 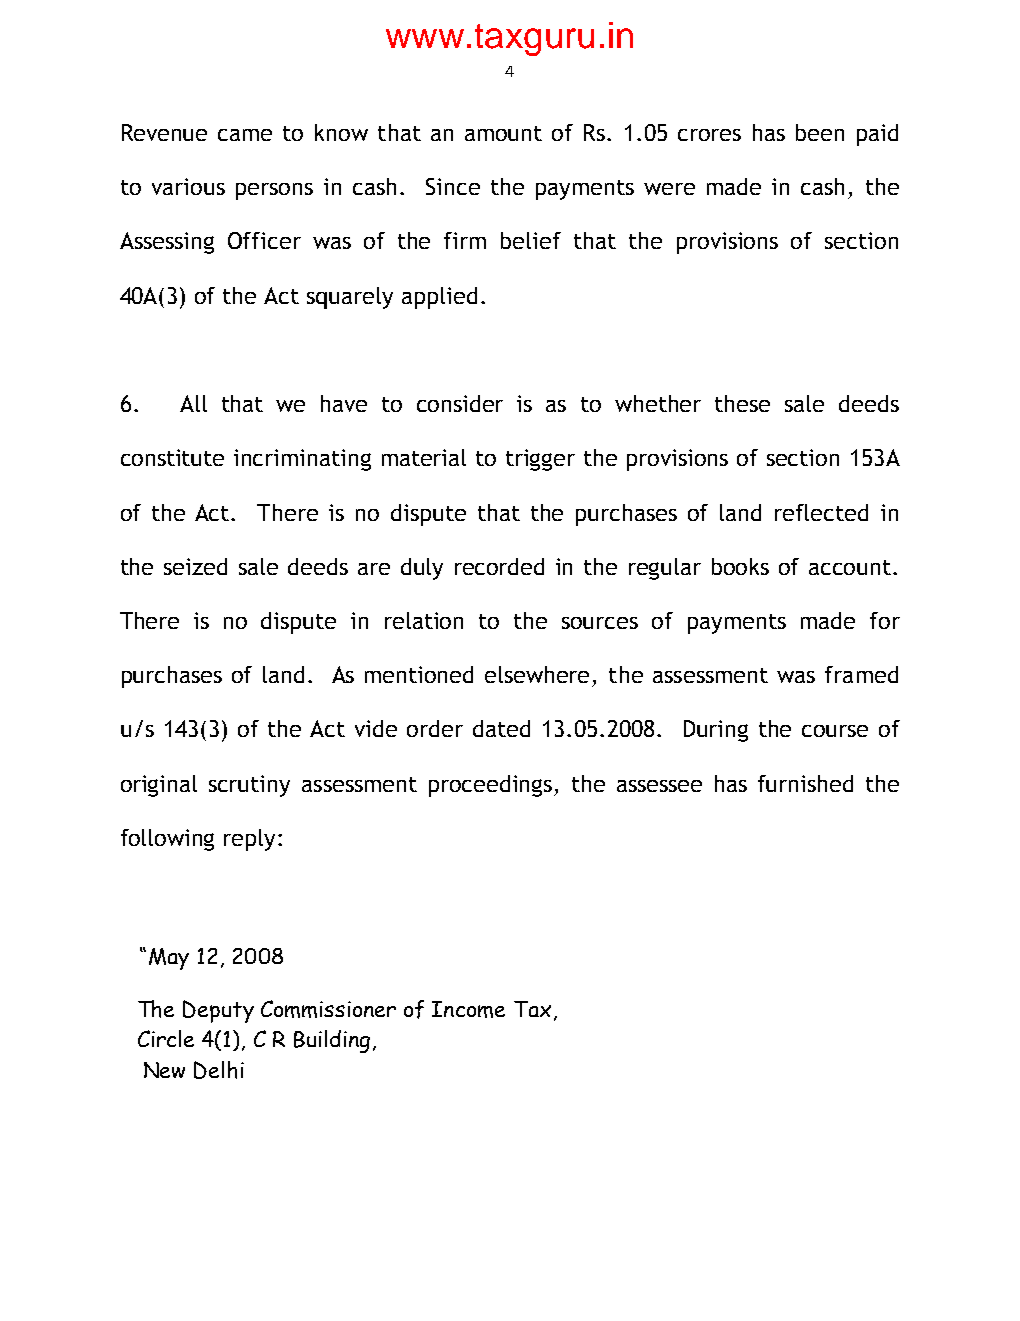 I want to click on amount, so click(x=503, y=133).
